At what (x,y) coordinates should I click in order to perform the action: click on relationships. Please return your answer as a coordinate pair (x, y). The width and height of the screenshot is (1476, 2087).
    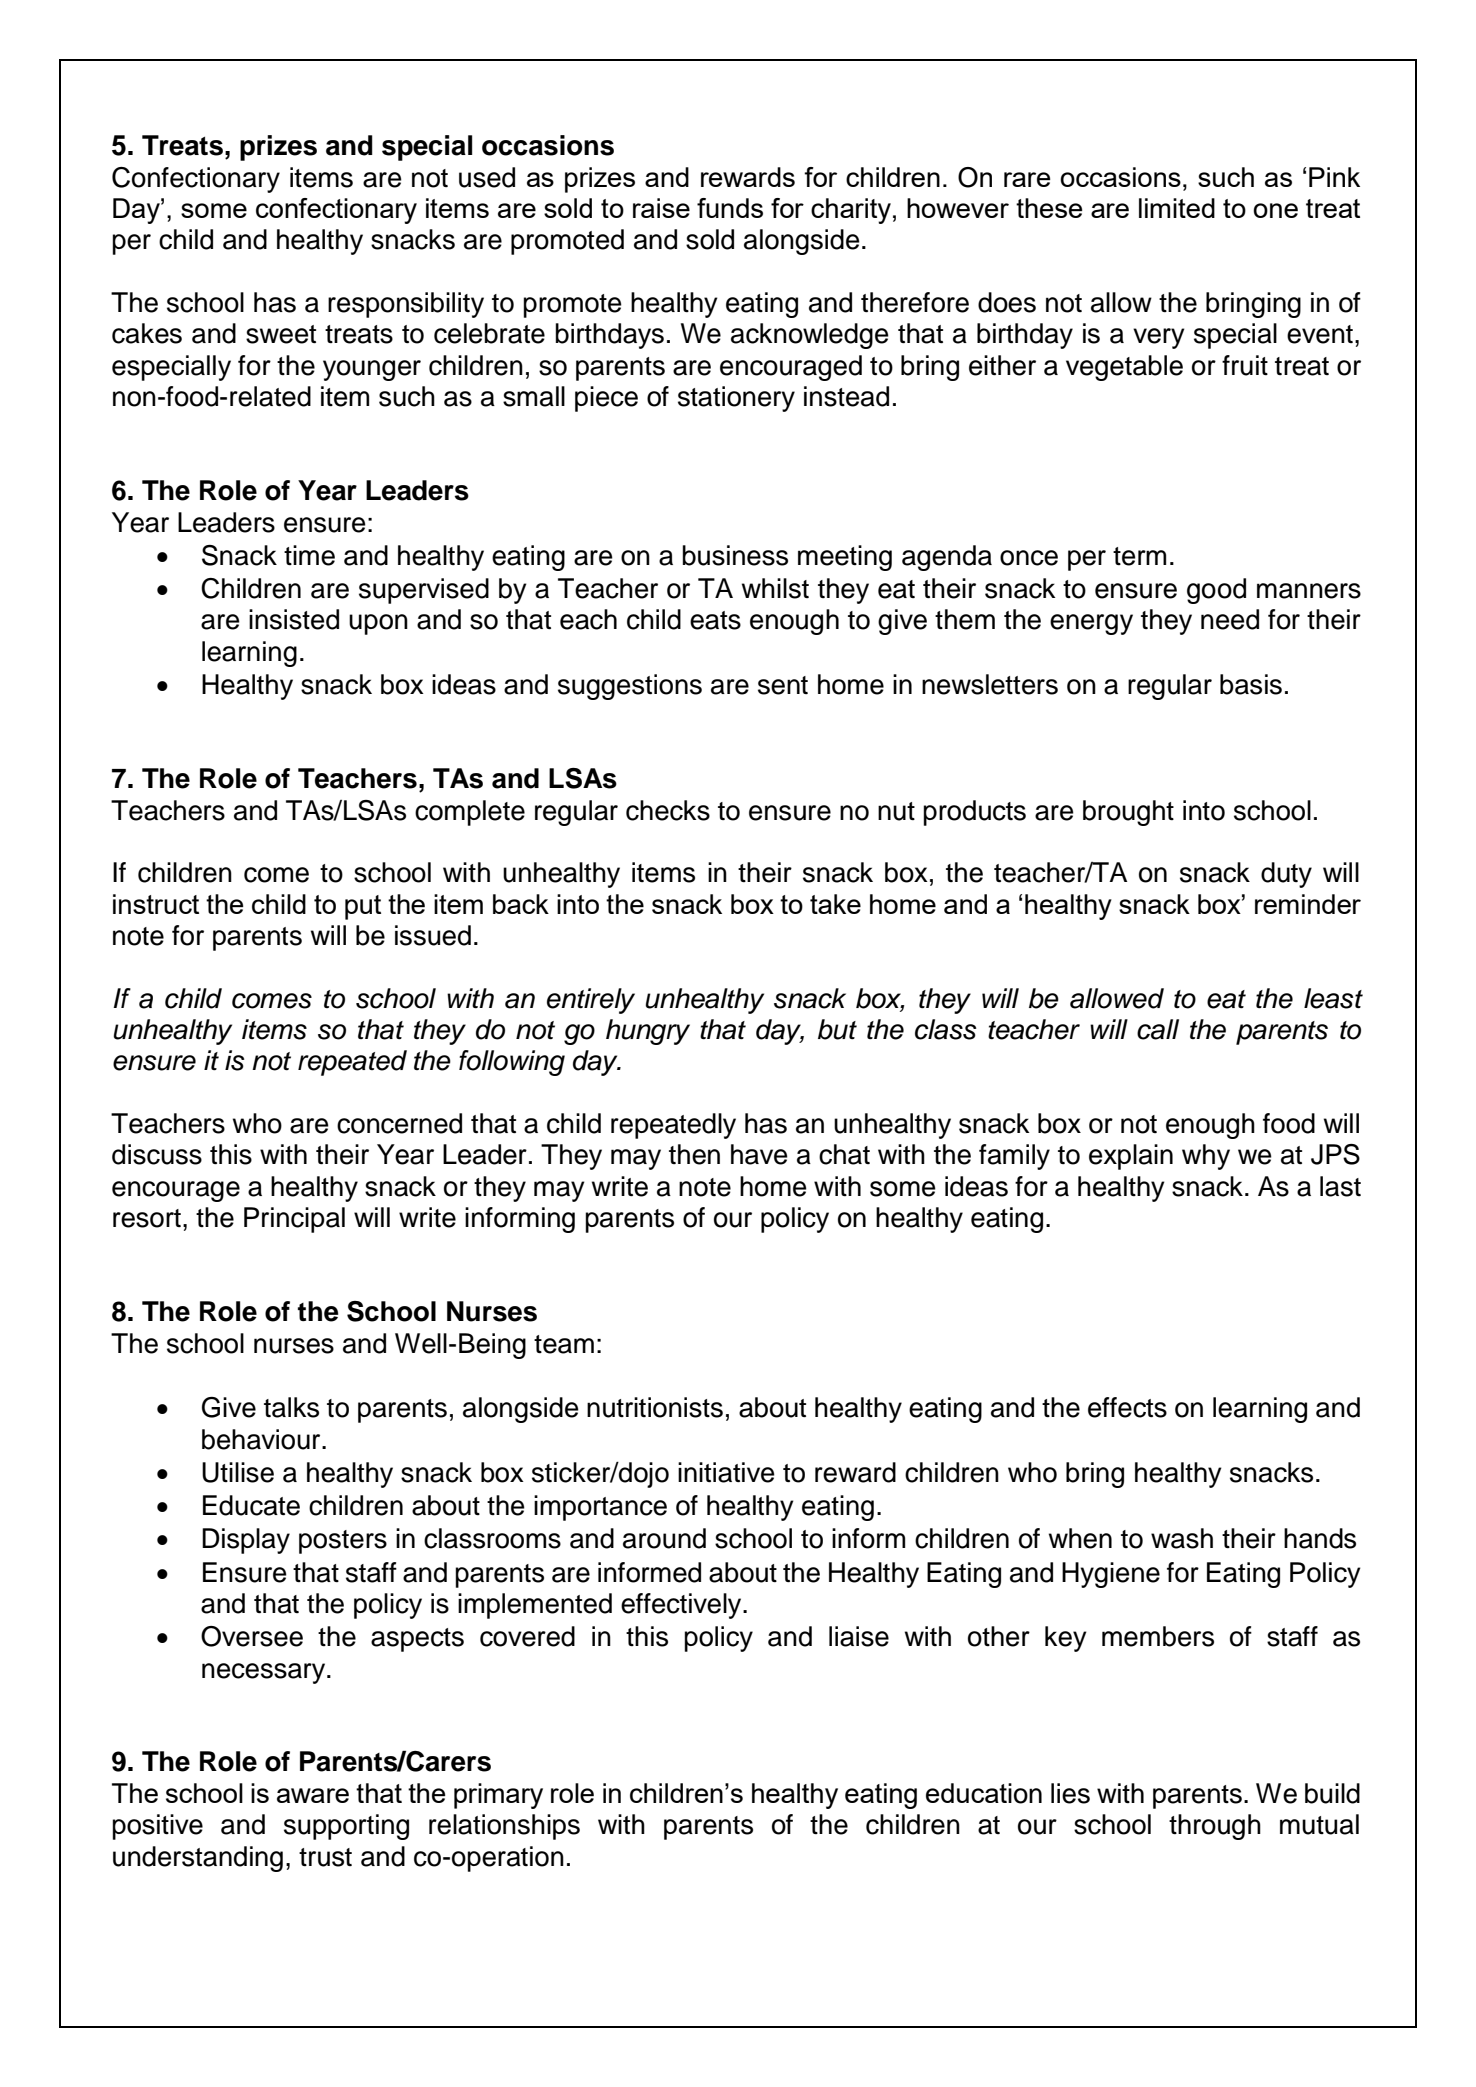
    Looking at the image, I should click on (504, 1827).
